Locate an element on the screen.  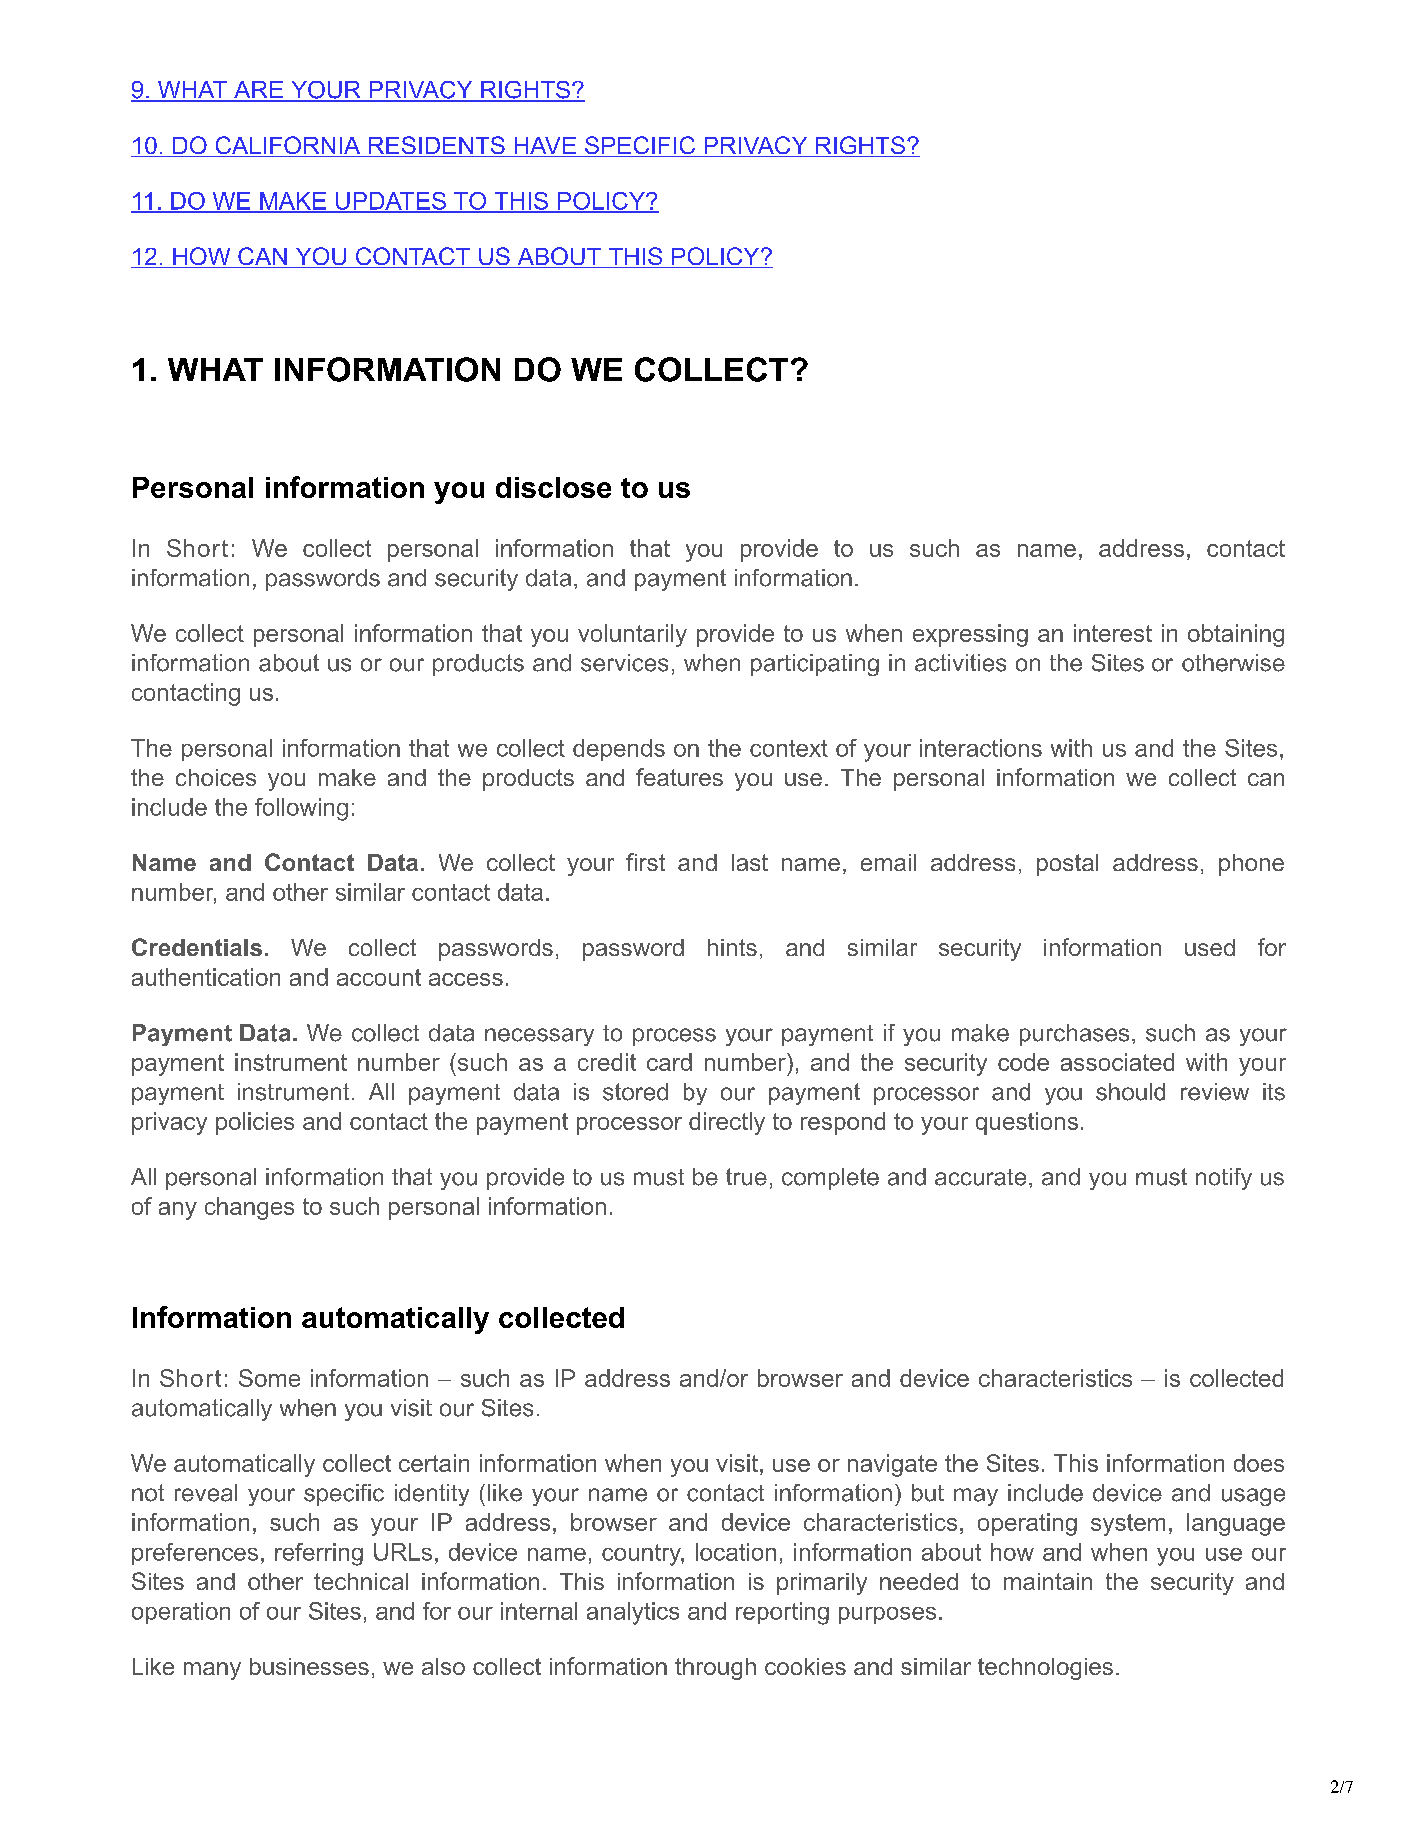
interest is located at coordinates (1113, 633).
